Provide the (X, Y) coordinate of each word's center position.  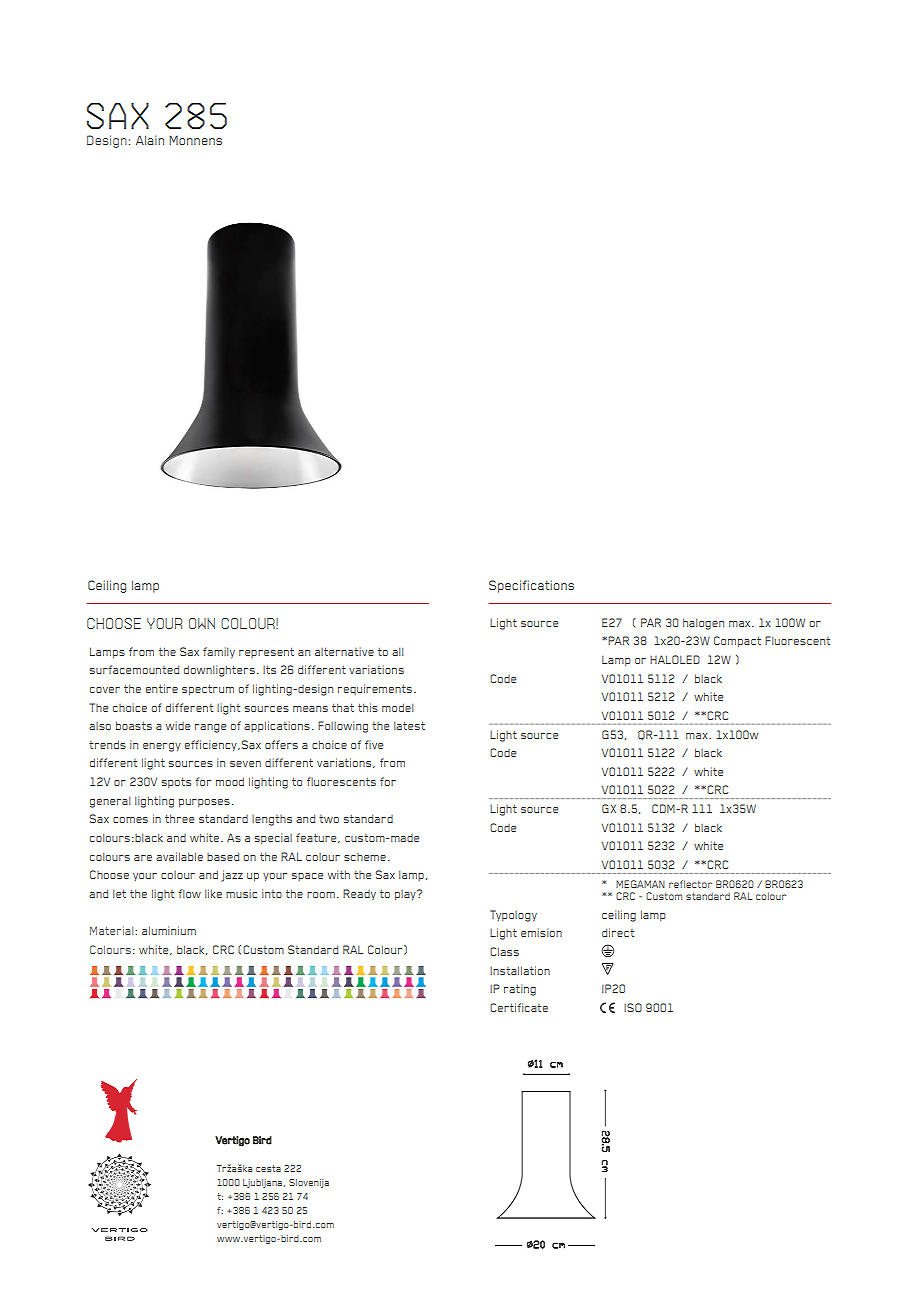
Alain (150, 140)
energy (162, 747)
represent (266, 652)
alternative (344, 651)
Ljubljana (264, 1183)
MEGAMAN (640, 884)
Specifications (531, 586)
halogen (703, 624)
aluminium (169, 930)
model (398, 707)
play (406, 895)
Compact (737, 641)
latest (409, 725)
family (219, 652)
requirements (375, 689)
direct (618, 932)
